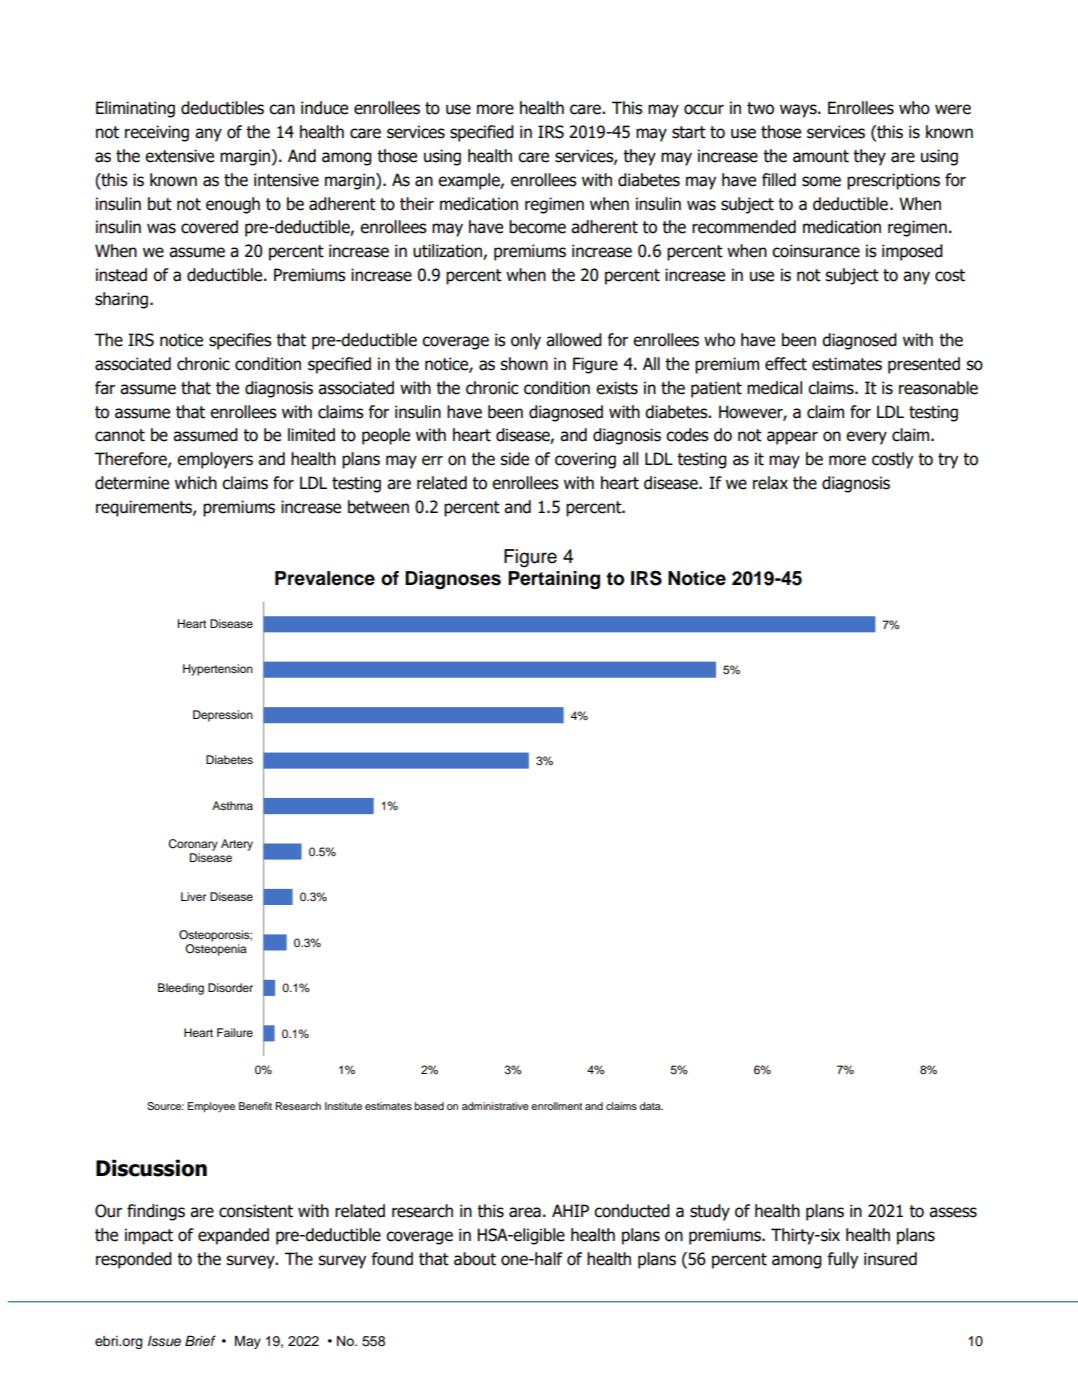 Image resolution: width=1078 pixels, height=1396 pixels. Describe the element at coordinates (179, 156) in the screenshot. I see `extensive` at that location.
